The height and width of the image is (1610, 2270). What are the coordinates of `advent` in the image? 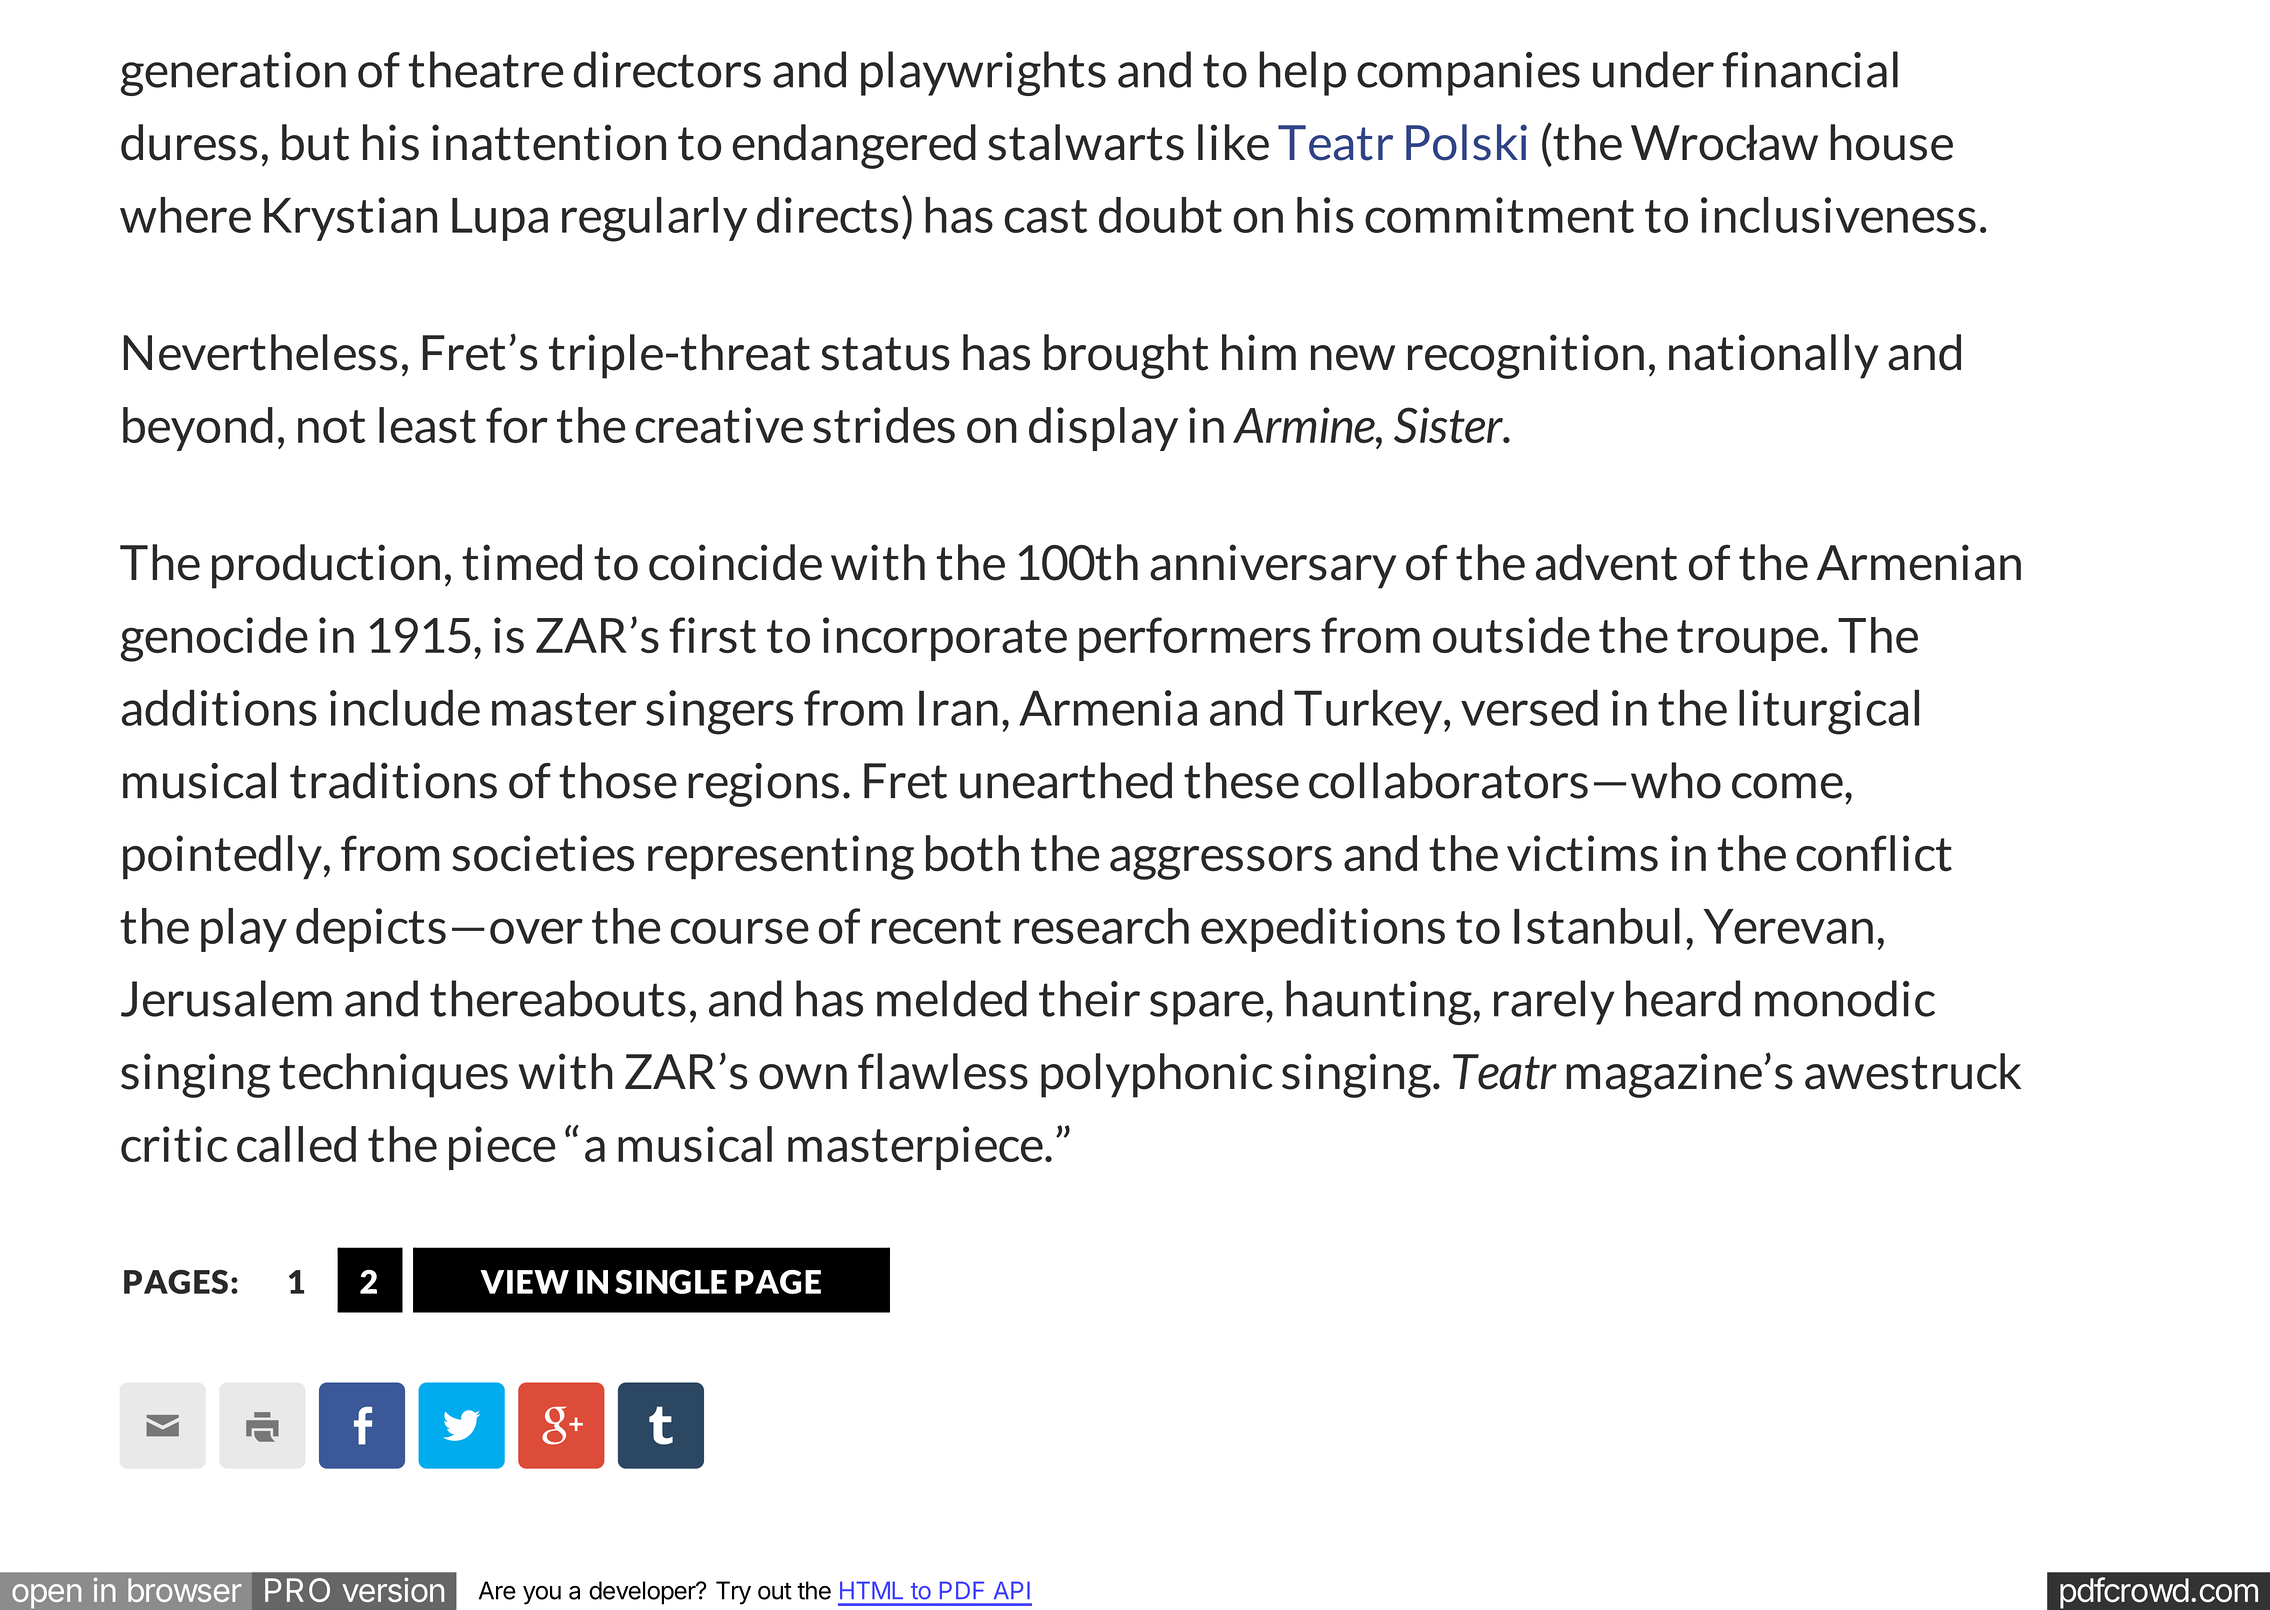 It's located at (1606, 562).
